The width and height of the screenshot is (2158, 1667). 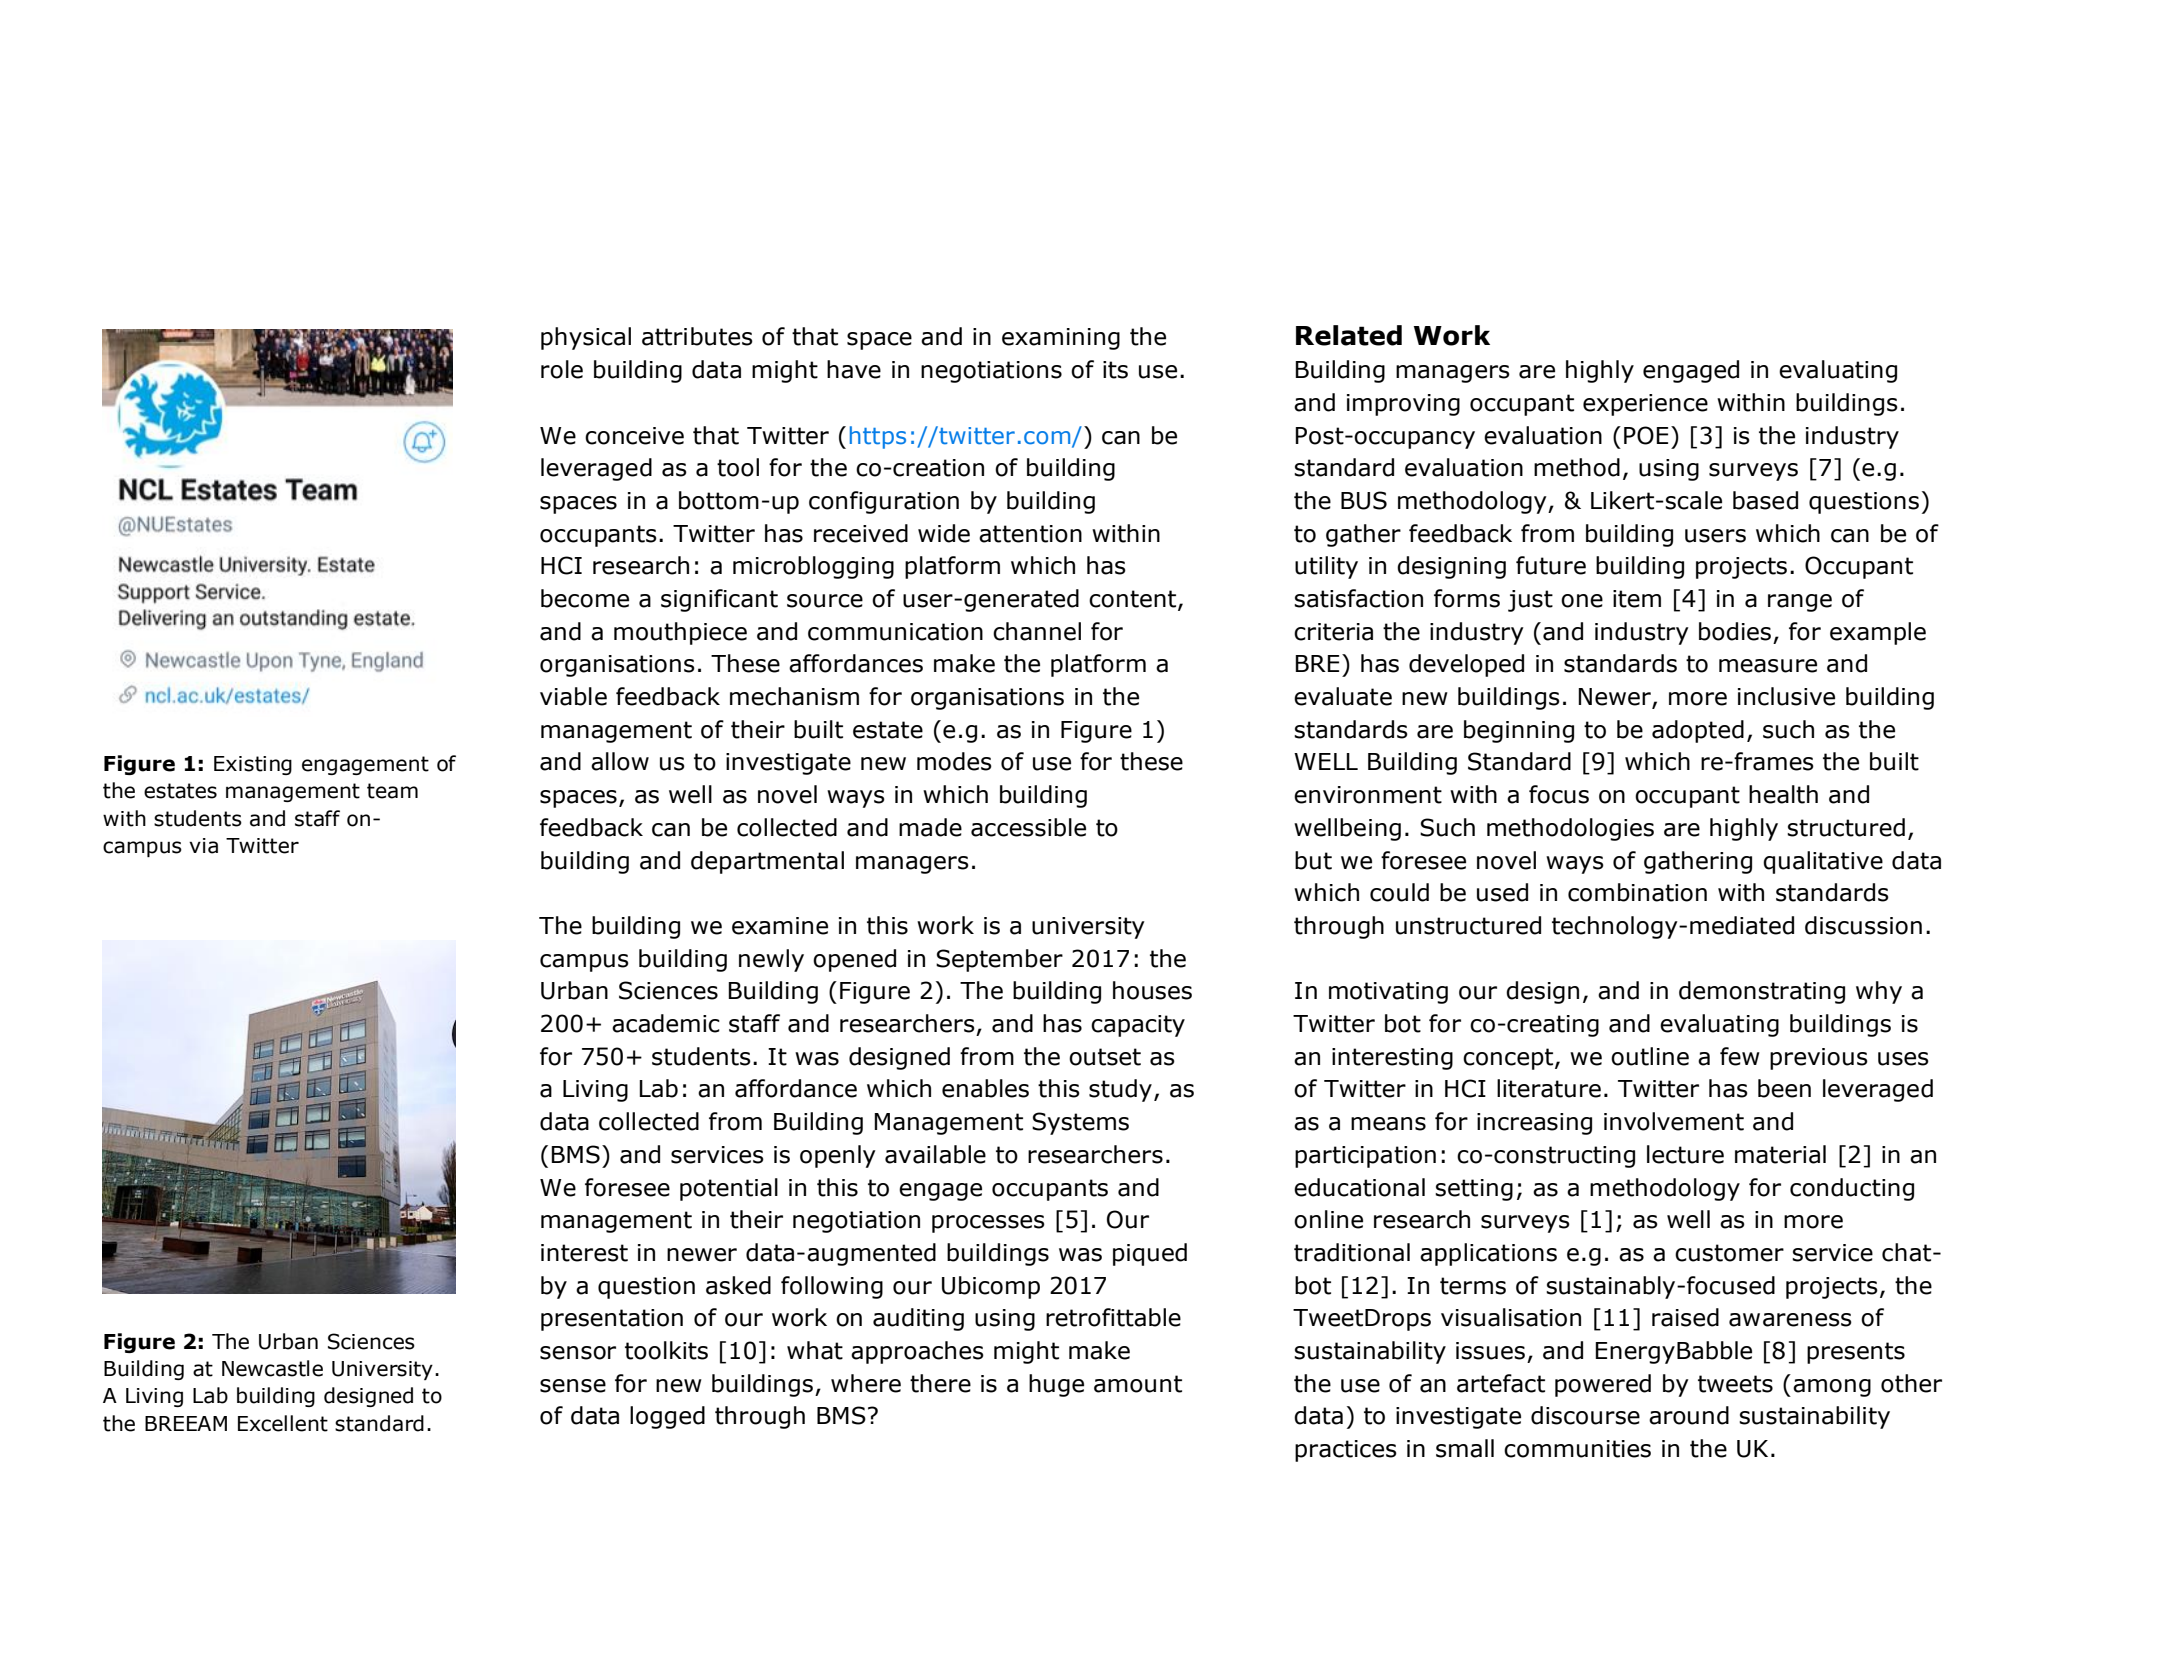 What do you see at coordinates (573, 696) in the screenshot?
I see `viable` at bounding box center [573, 696].
